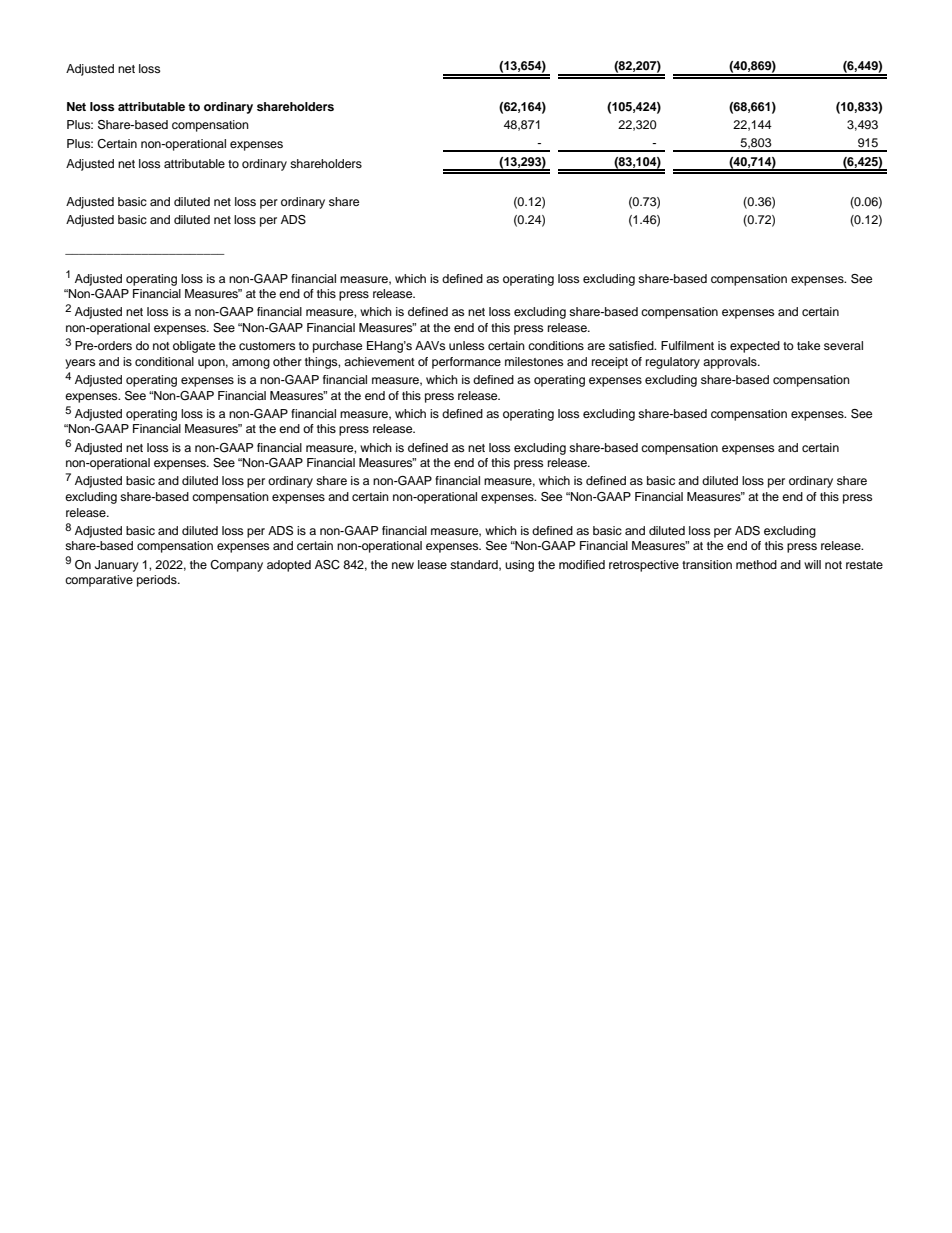 This screenshot has height=1233, width=952. What do you see at coordinates (194, 347) in the screenshot?
I see `obligate` at bounding box center [194, 347].
